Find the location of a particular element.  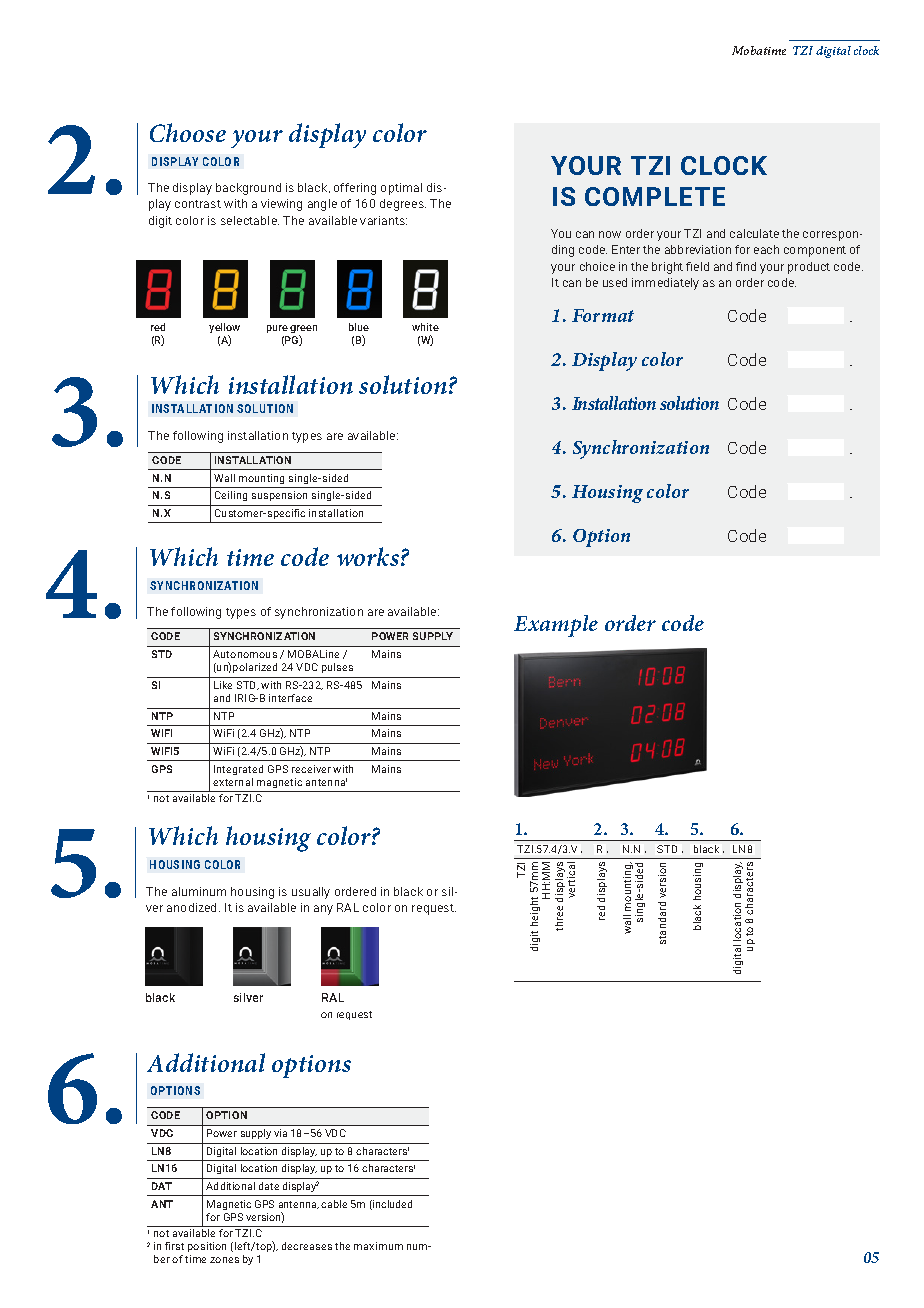

optimal is located at coordinates (401, 189).
